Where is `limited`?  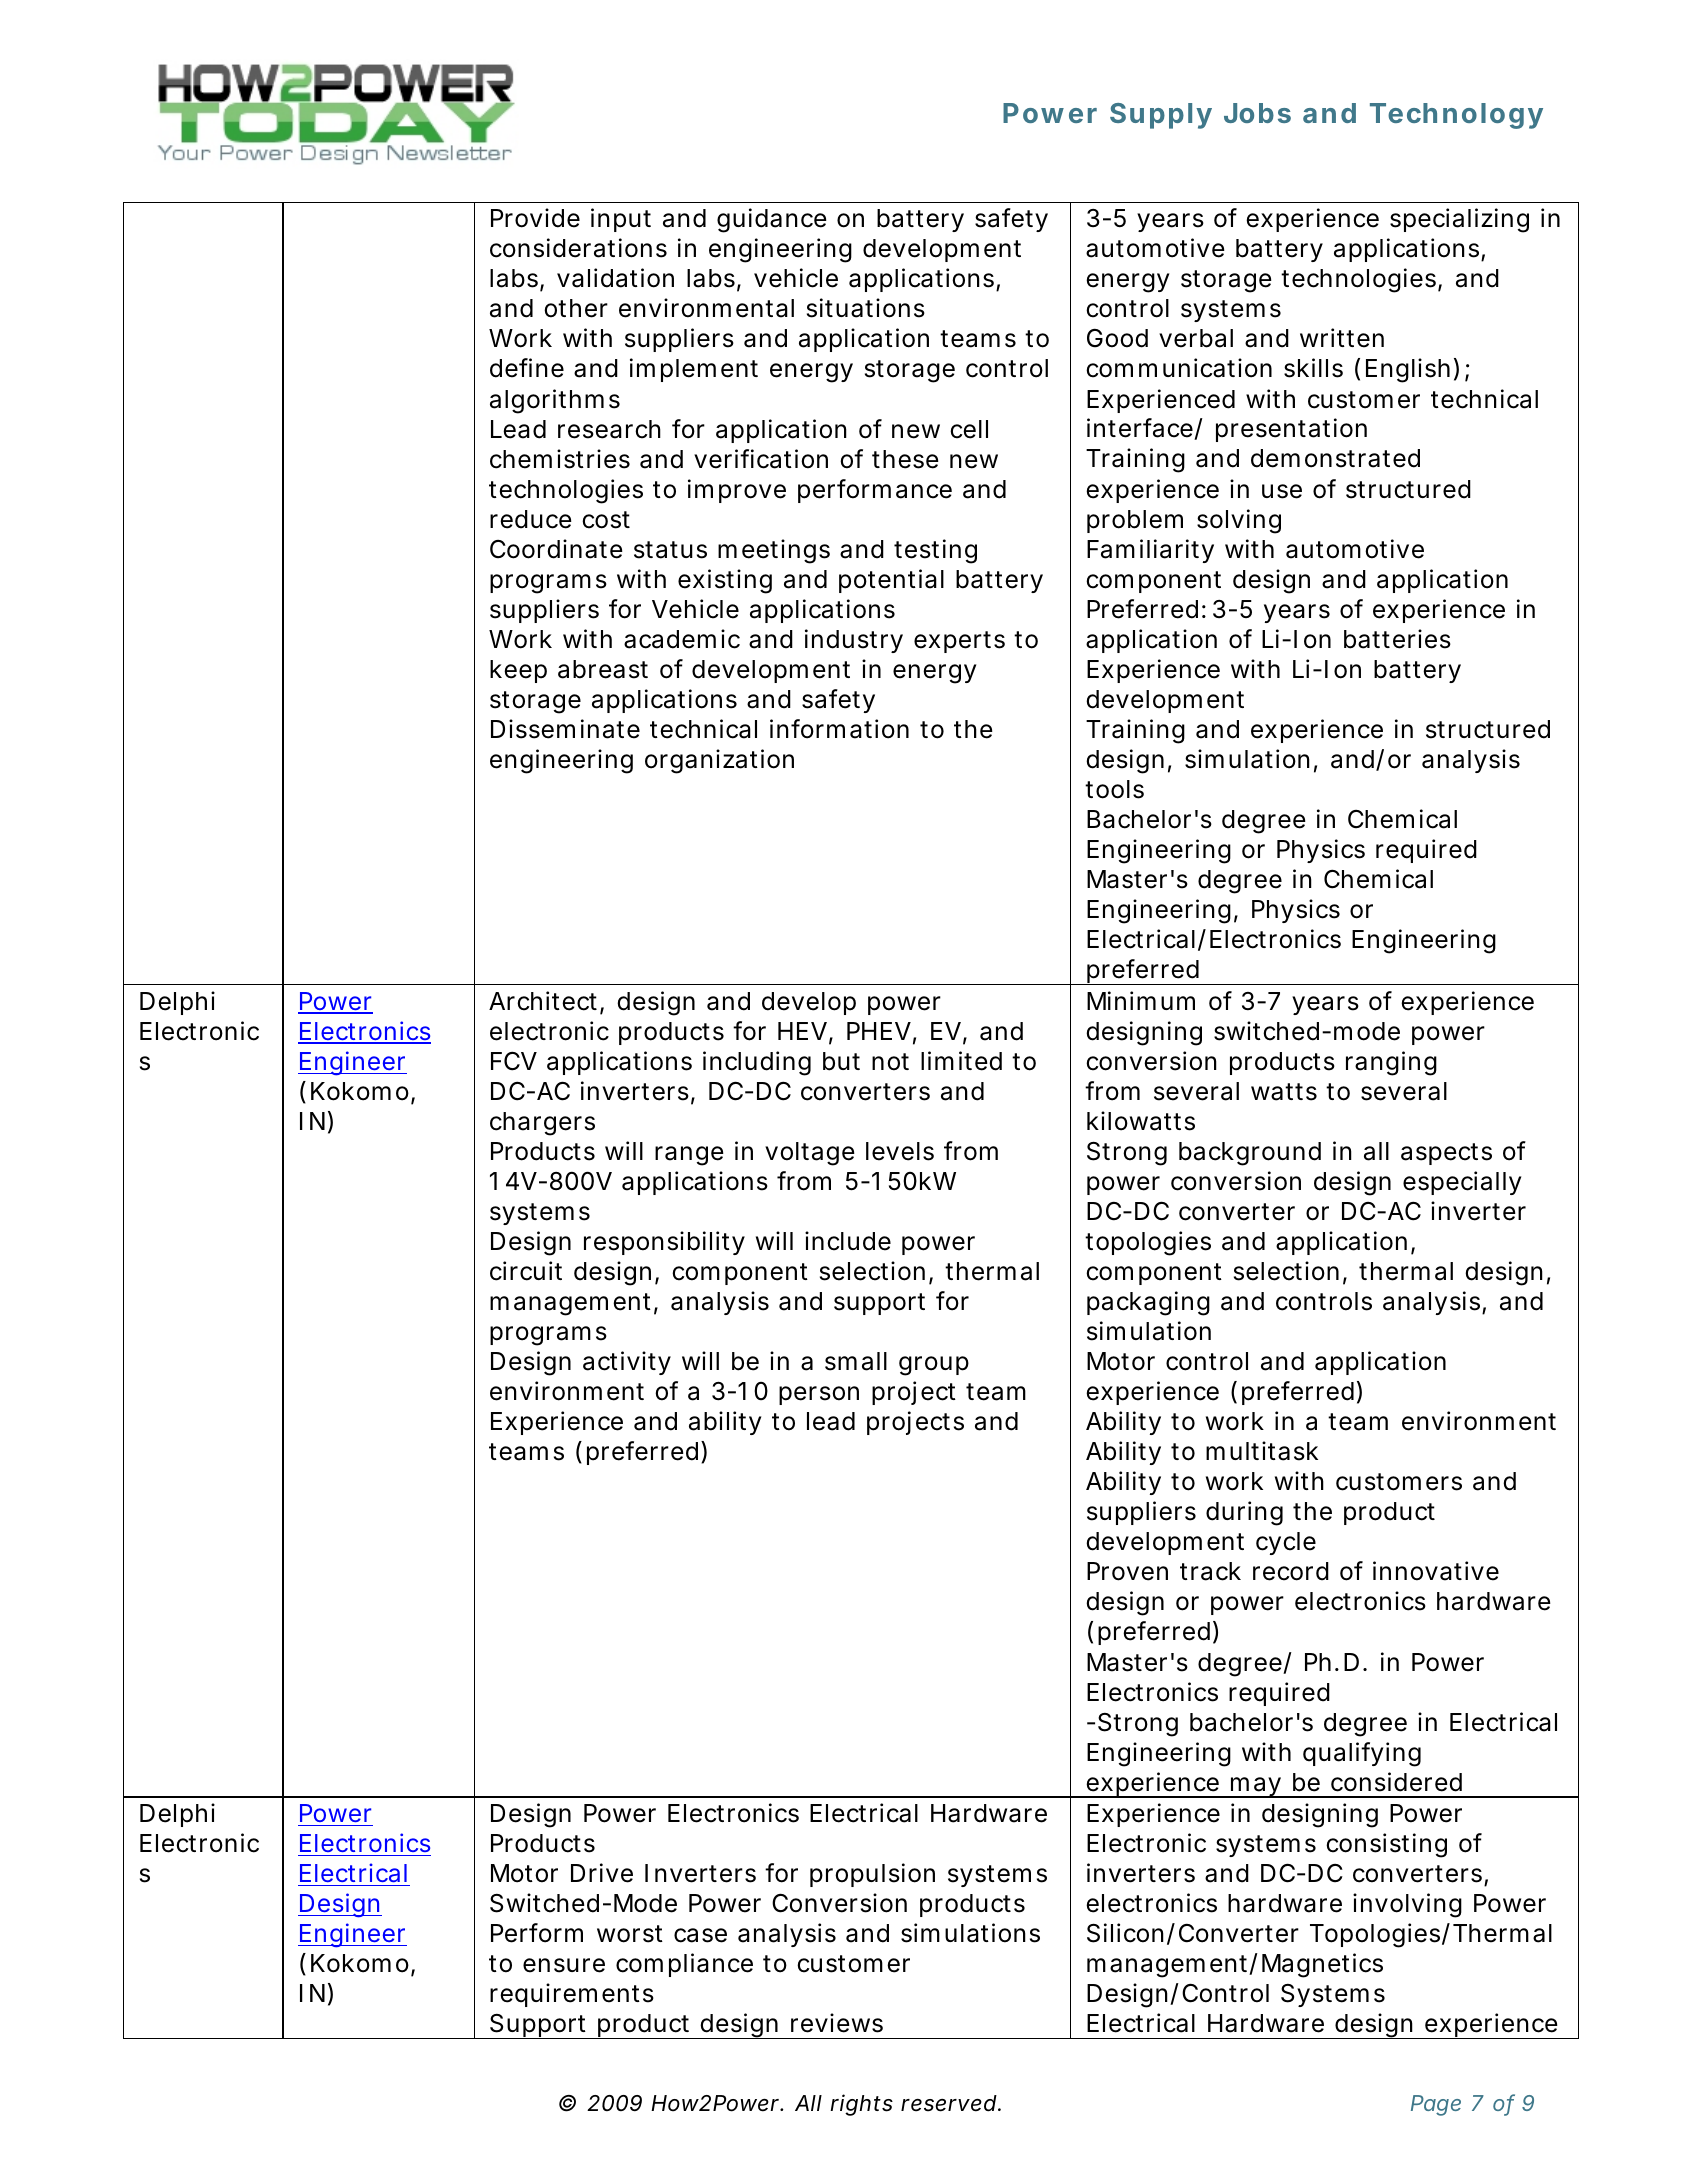 limited is located at coordinates (961, 1061).
